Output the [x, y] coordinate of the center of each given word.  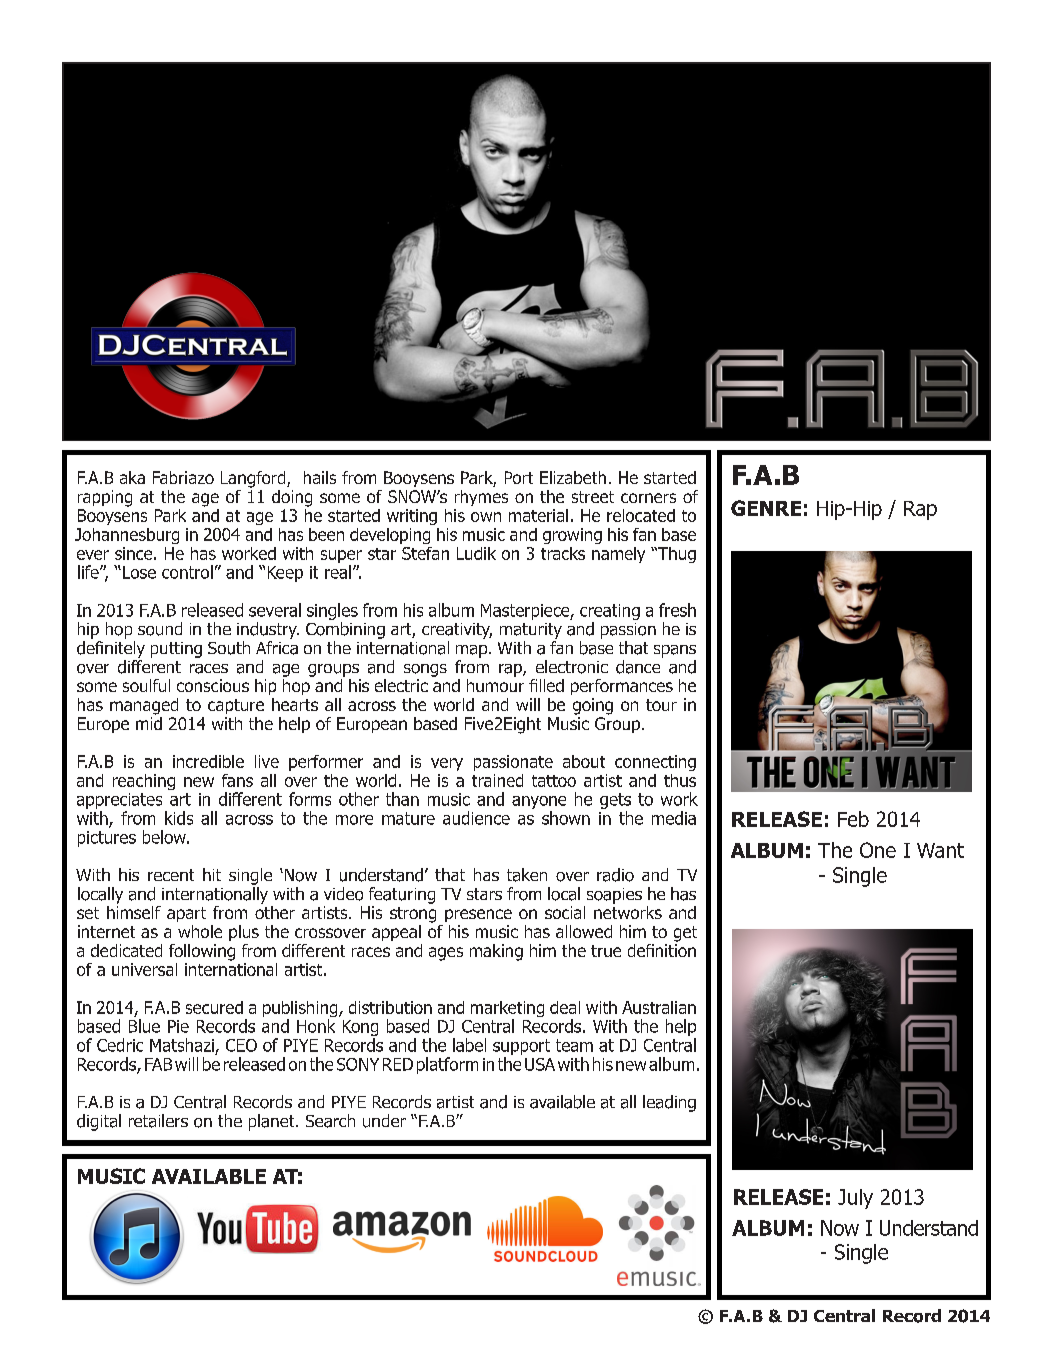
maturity [531, 631]
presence [478, 915]
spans [675, 651]
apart [186, 914]
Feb [853, 819]
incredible [208, 761]
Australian [659, 1007]
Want [940, 850]
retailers [158, 1121]
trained [497, 780]
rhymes [481, 498]
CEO [241, 1045]
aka [132, 477]
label [469, 1045]
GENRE [766, 508]
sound [160, 629]
